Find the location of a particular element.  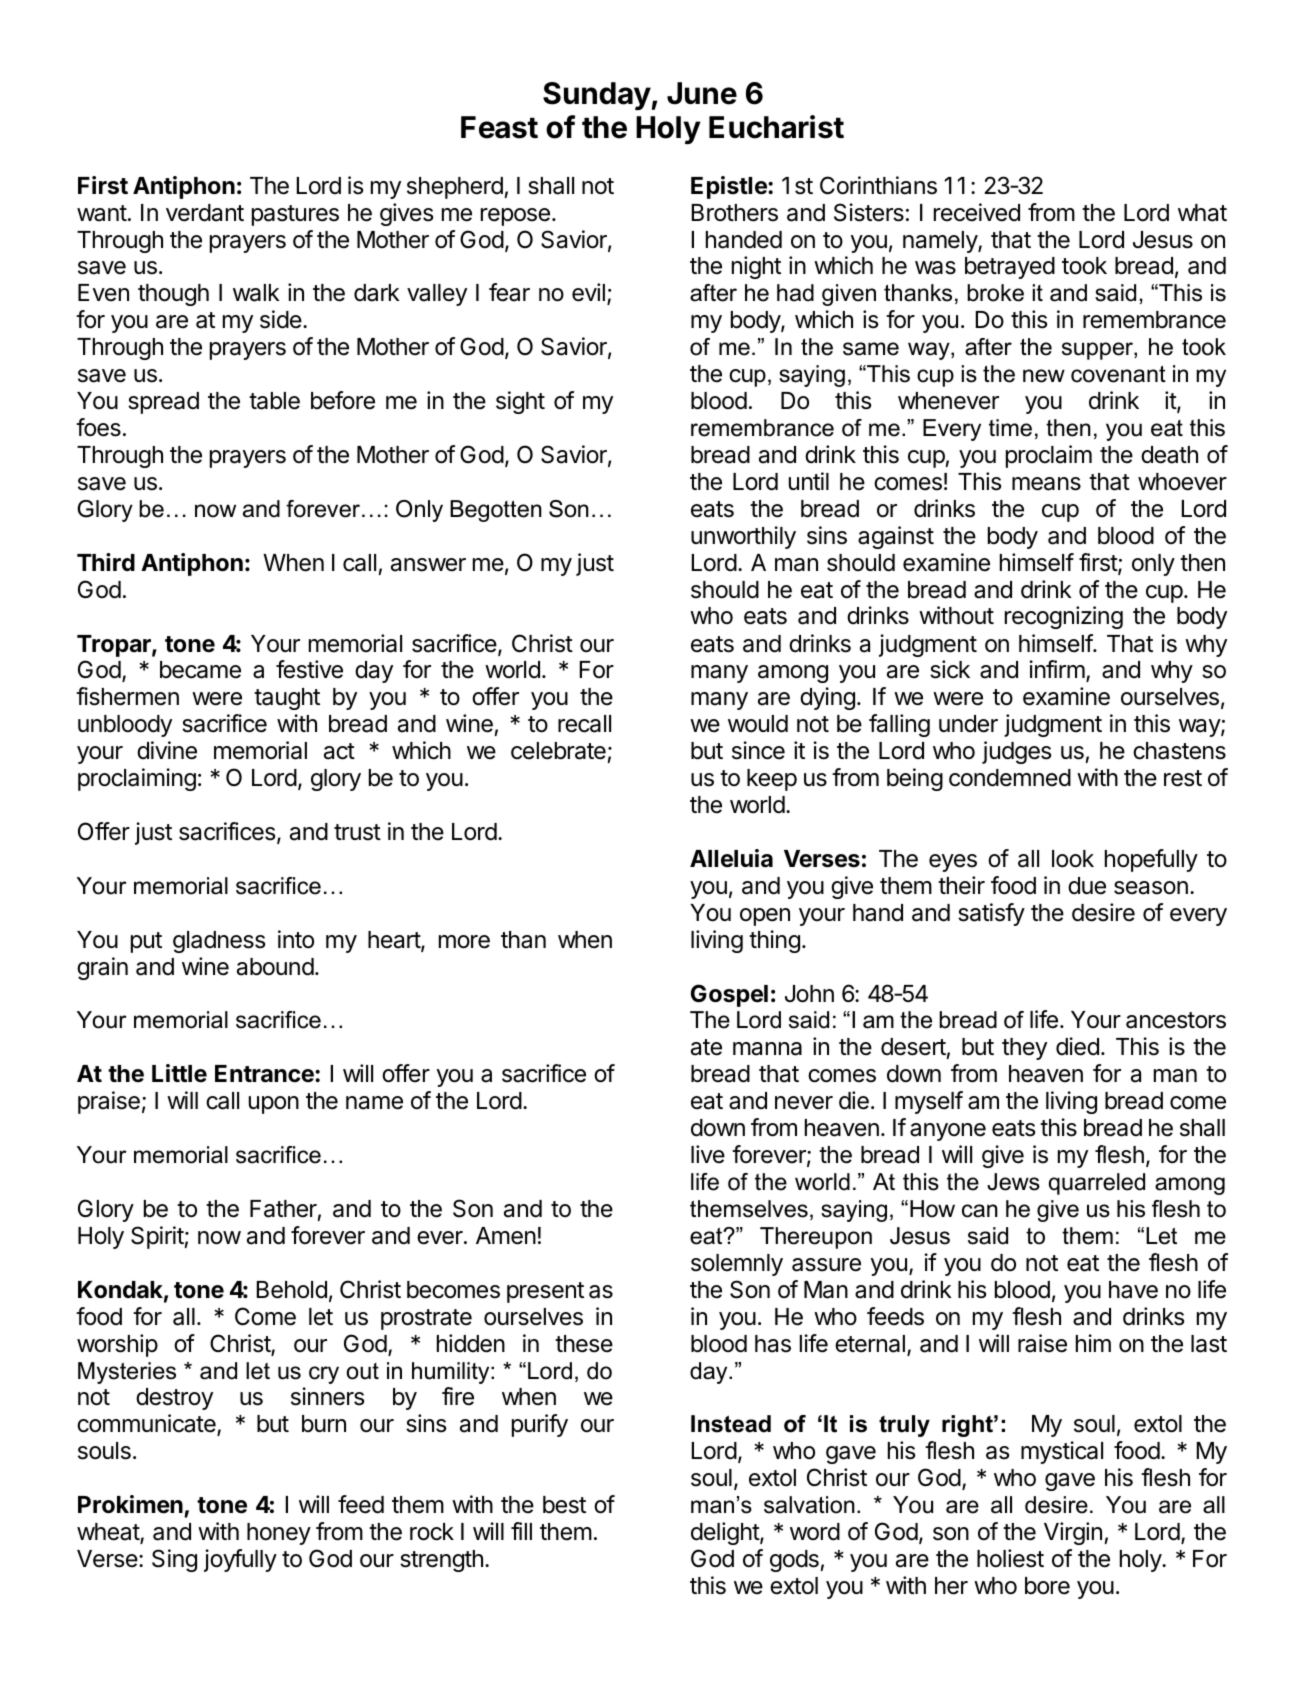

trust is located at coordinates (357, 832).
